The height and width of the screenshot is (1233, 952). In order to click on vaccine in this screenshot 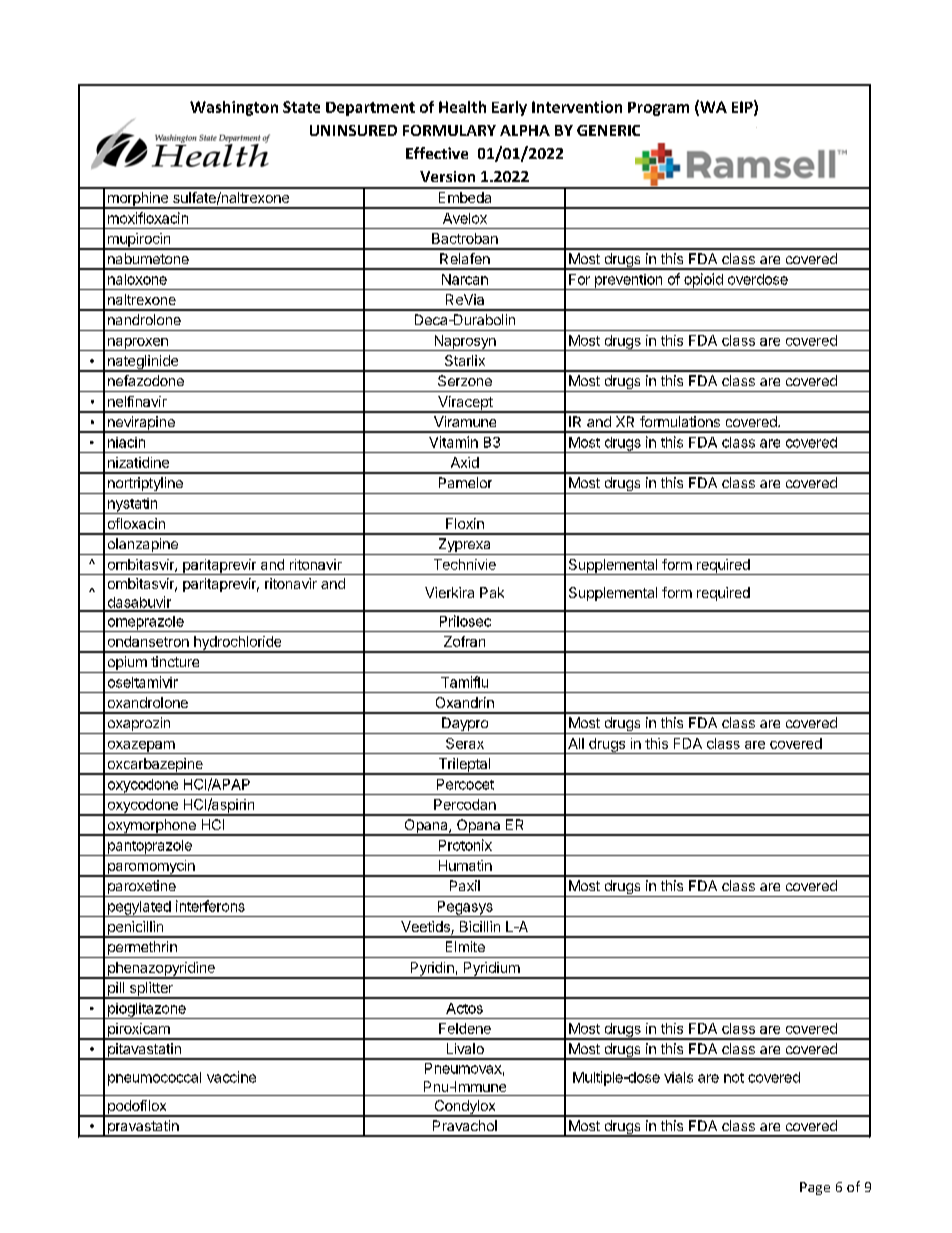, I will do `click(231, 1077)`.
